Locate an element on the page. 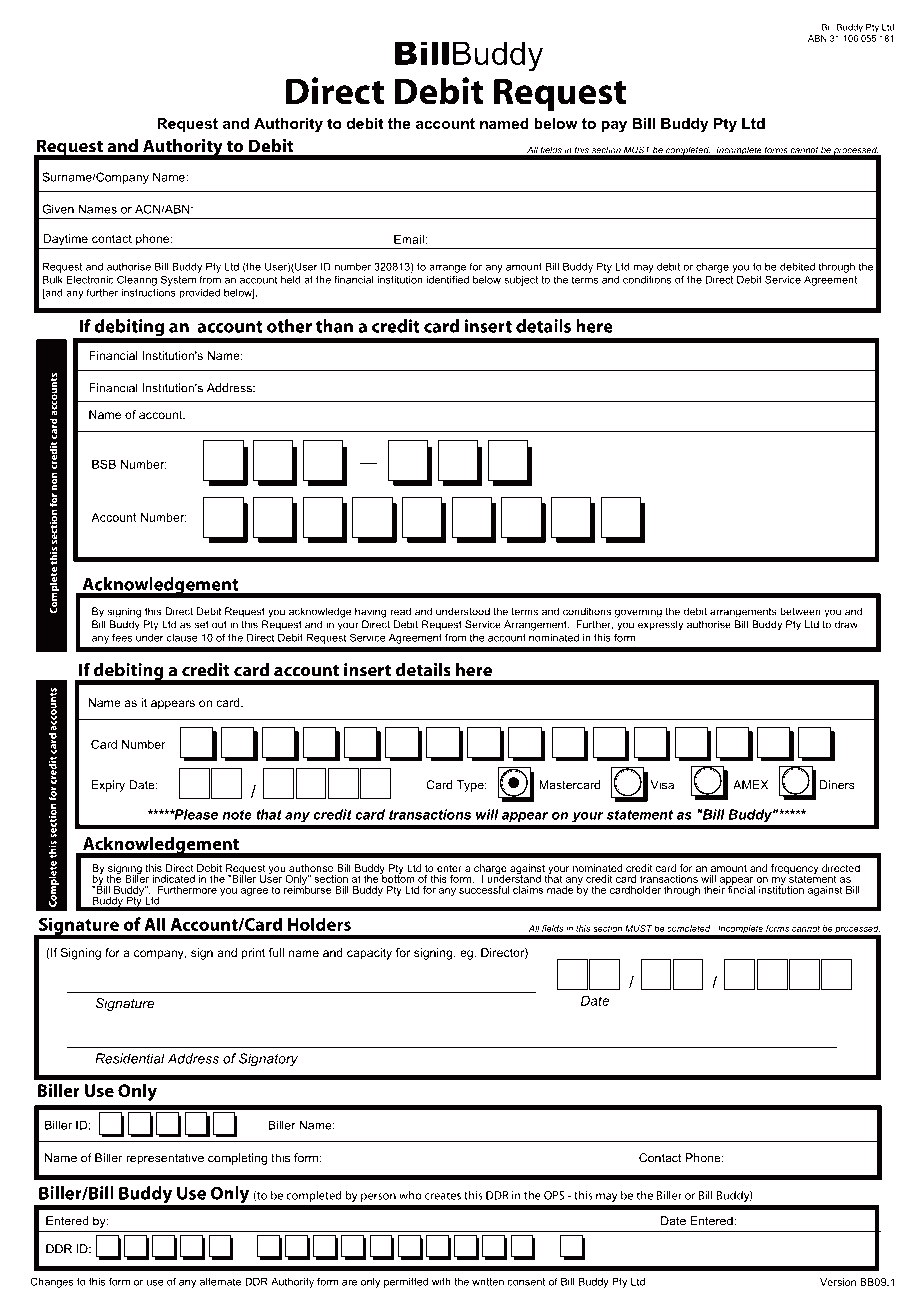 Image resolution: width=924 pixels, height=1308 pixels. AMEX is located at coordinates (750, 785).
